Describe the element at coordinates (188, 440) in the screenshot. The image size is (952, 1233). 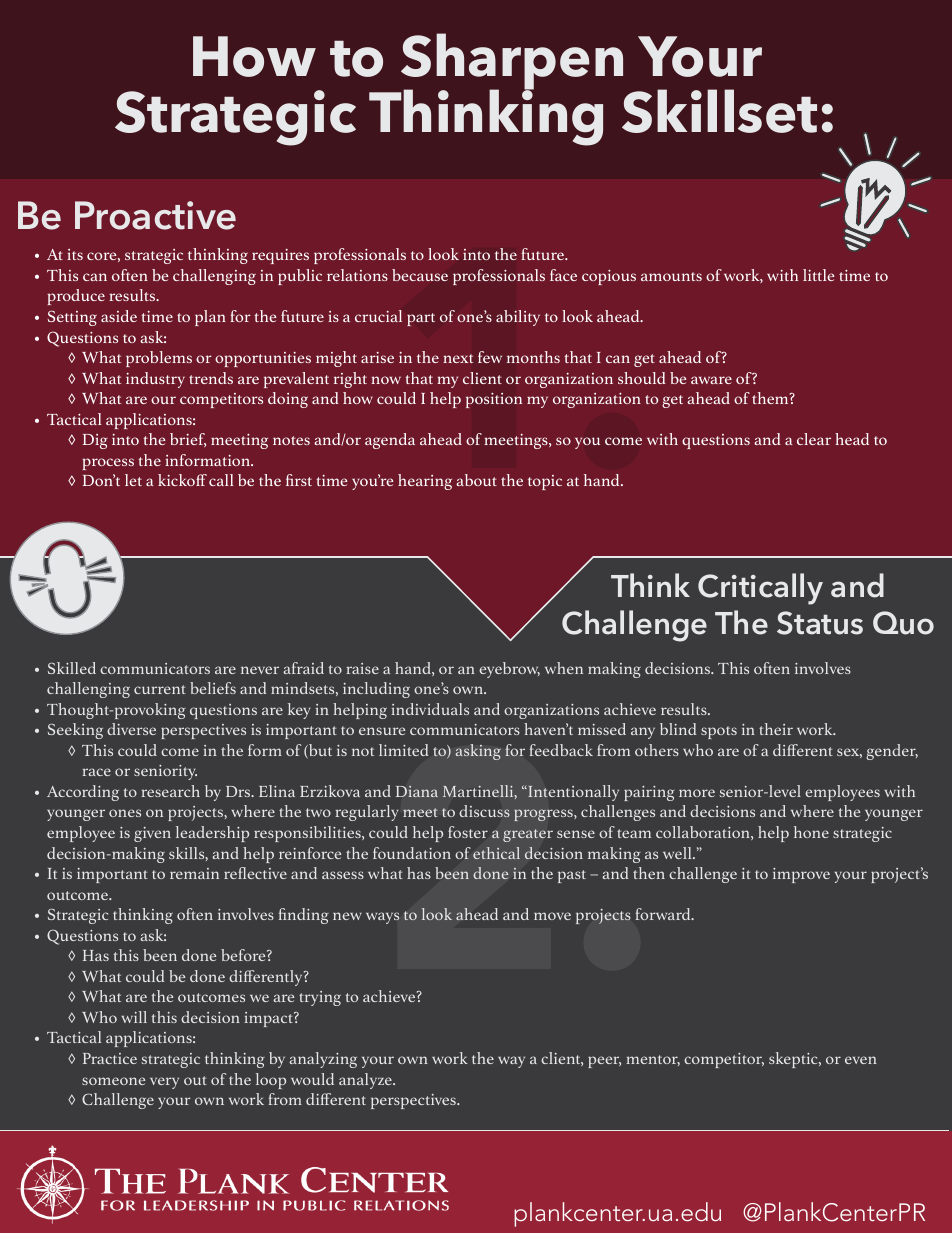
I see `brief` at that location.
